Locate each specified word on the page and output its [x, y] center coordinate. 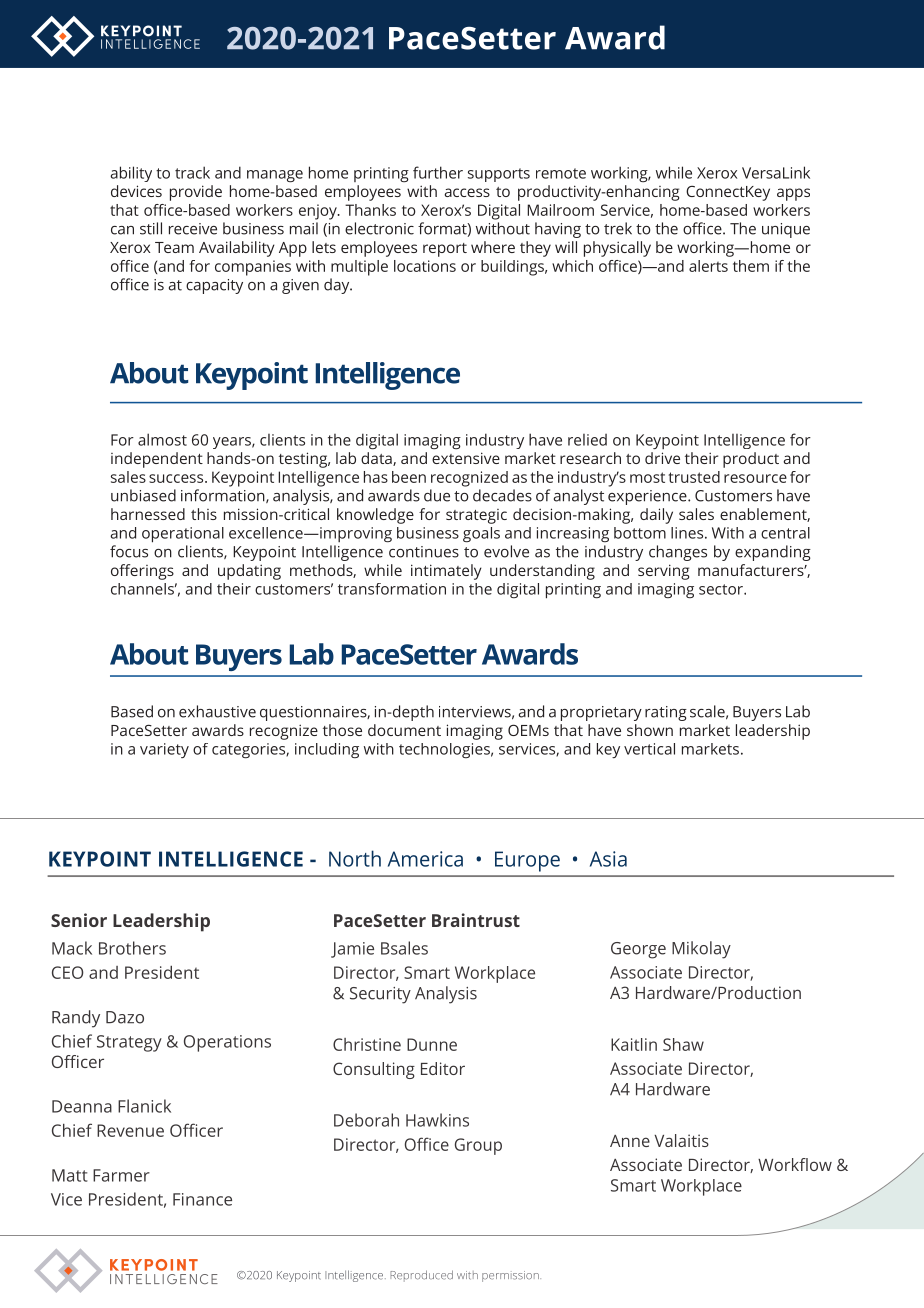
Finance [202, 1199]
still [151, 228]
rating [666, 713]
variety [164, 750]
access [467, 192]
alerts [708, 266]
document [404, 730]
